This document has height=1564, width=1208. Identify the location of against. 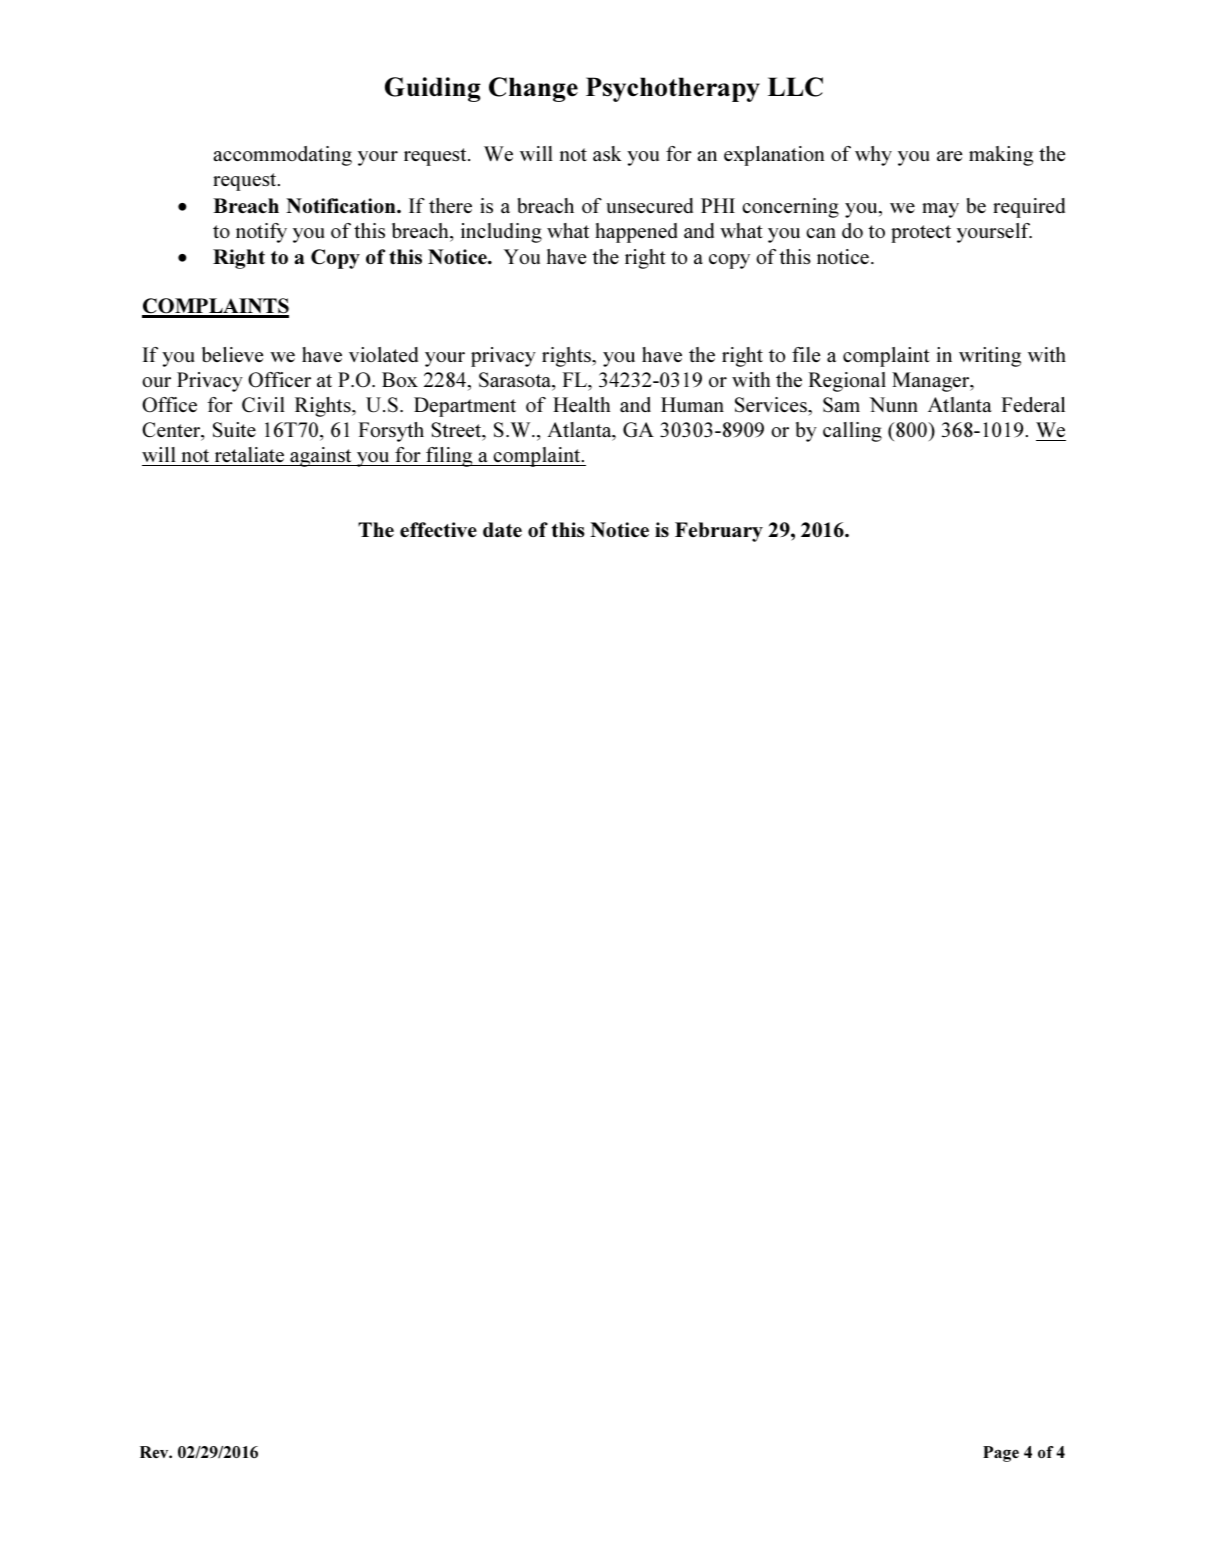
(321, 457).
